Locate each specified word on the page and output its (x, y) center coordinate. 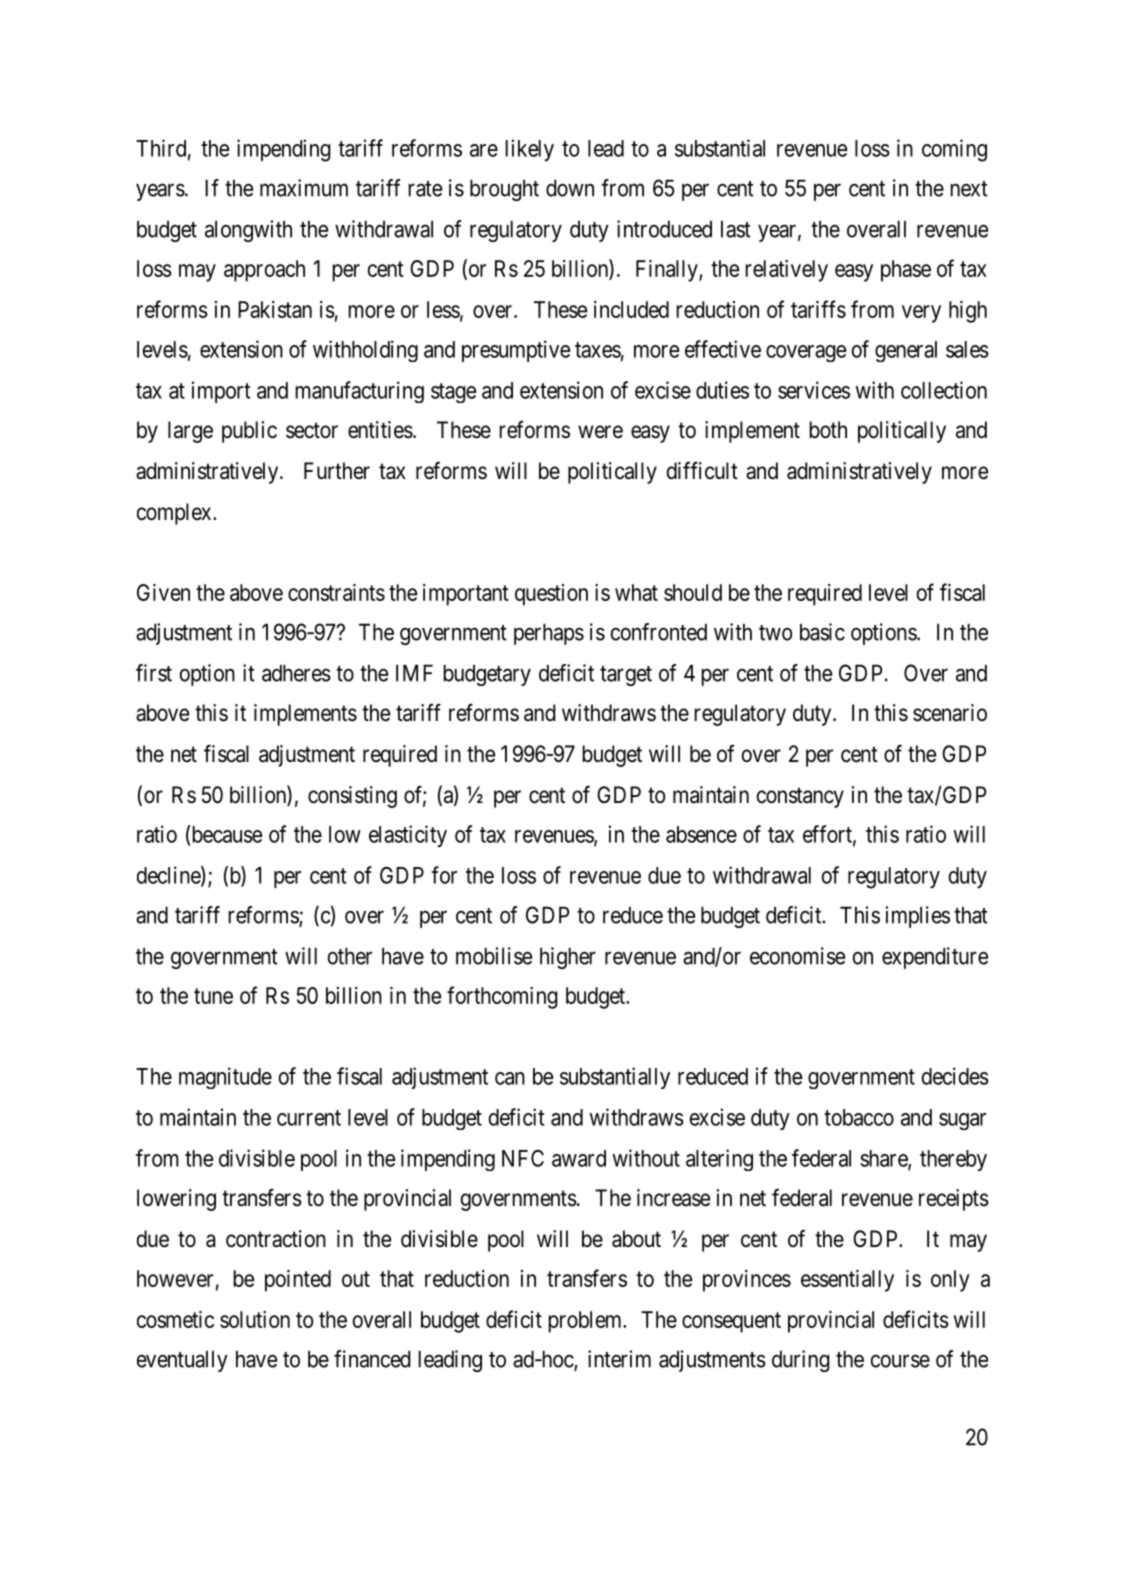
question (551, 595)
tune (213, 996)
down (570, 188)
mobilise (494, 956)
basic (822, 632)
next (969, 189)
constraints (336, 592)
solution (255, 1319)
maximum (304, 188)
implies (918, 917)
